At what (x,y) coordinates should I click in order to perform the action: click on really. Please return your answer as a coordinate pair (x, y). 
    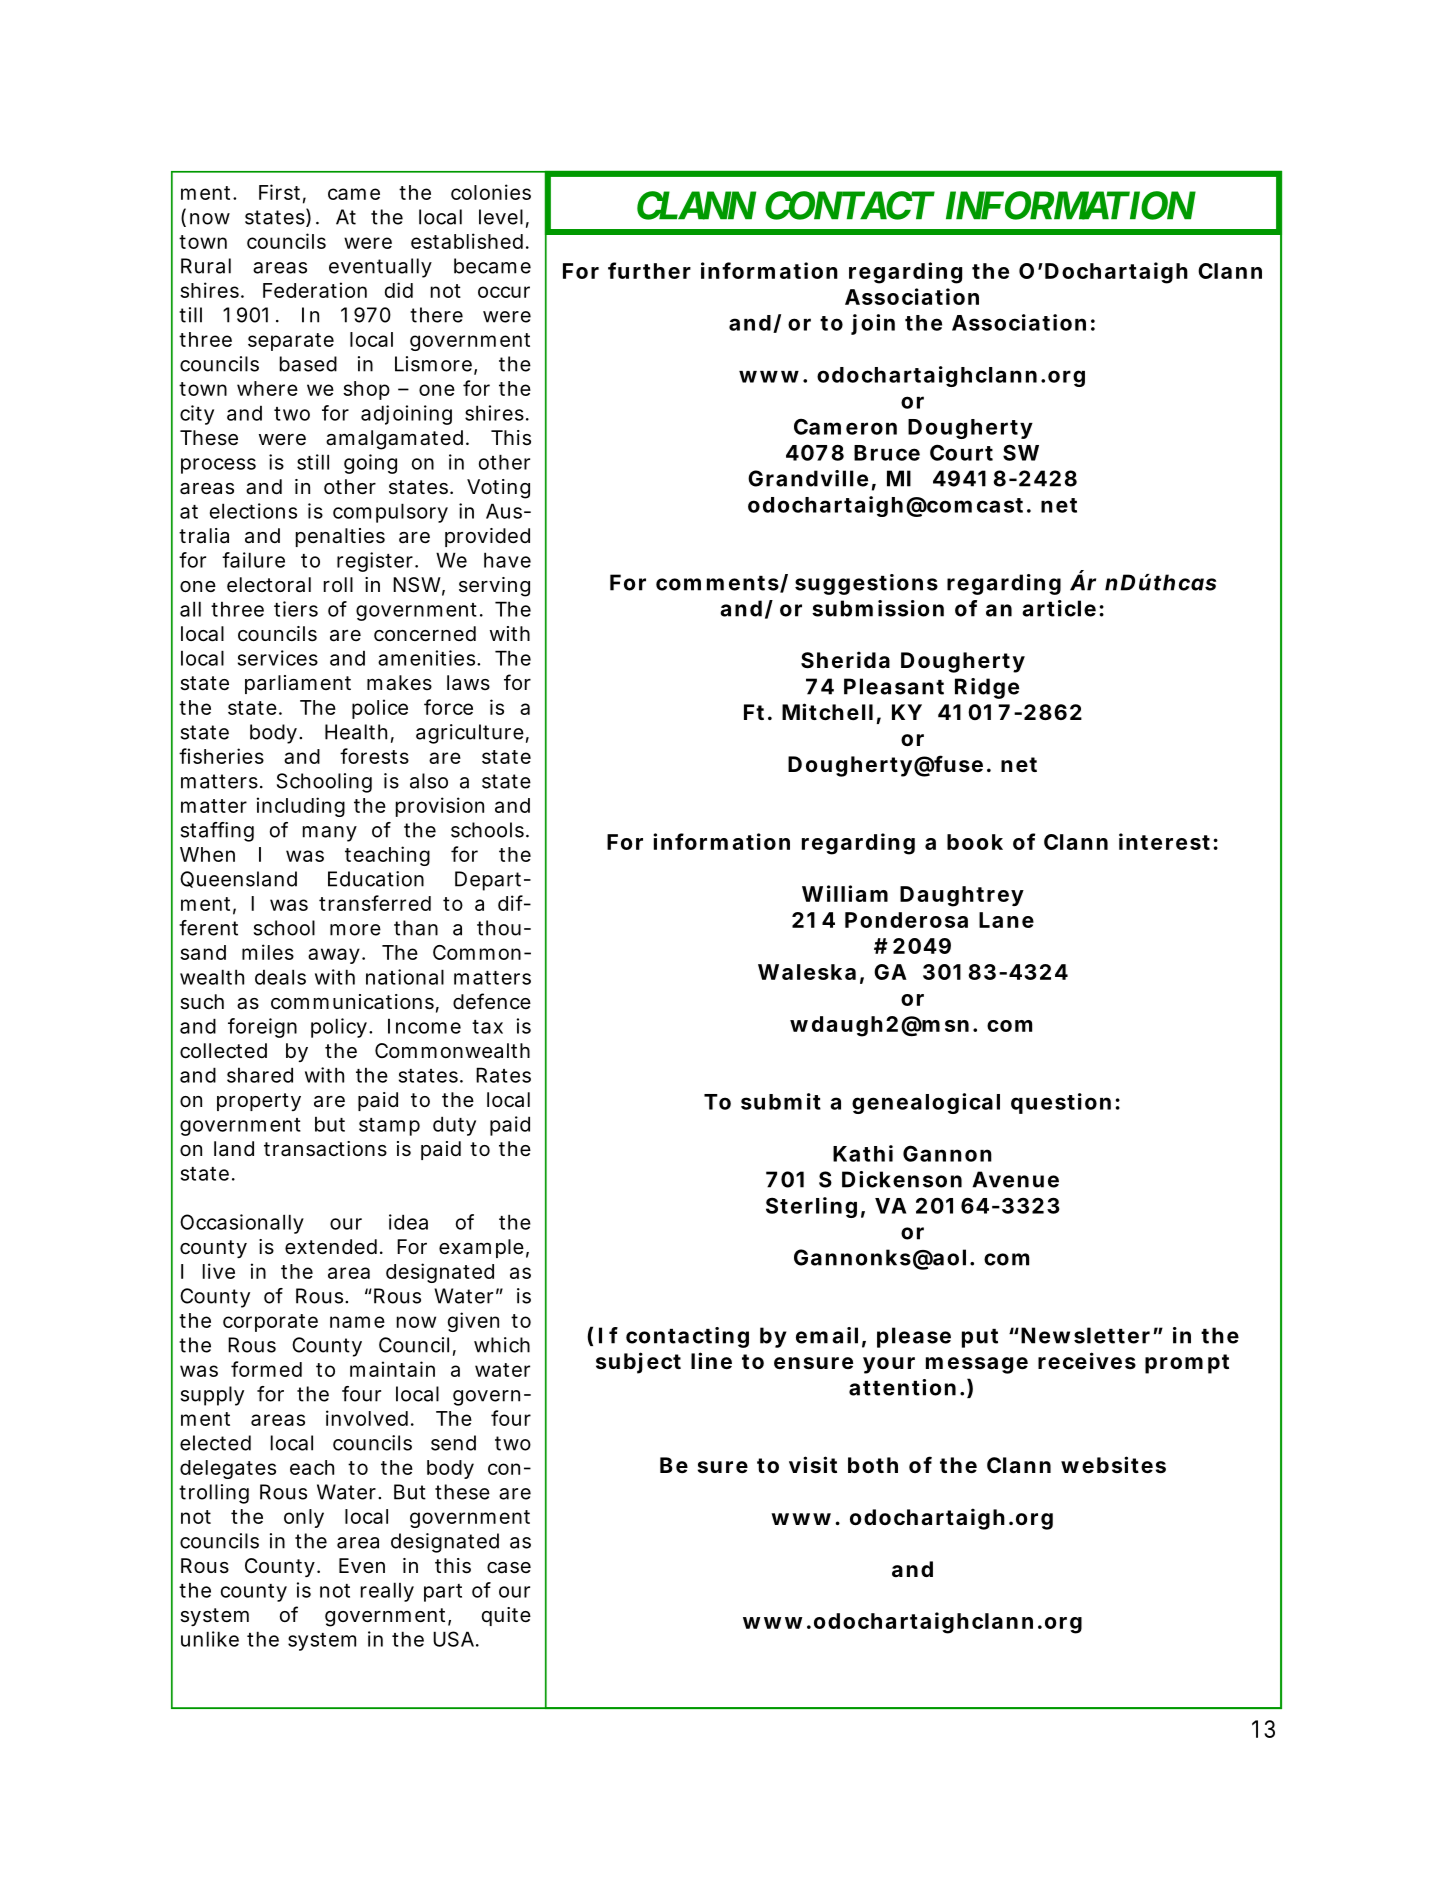
    Looking at the image, I should click on (387, 1592).
